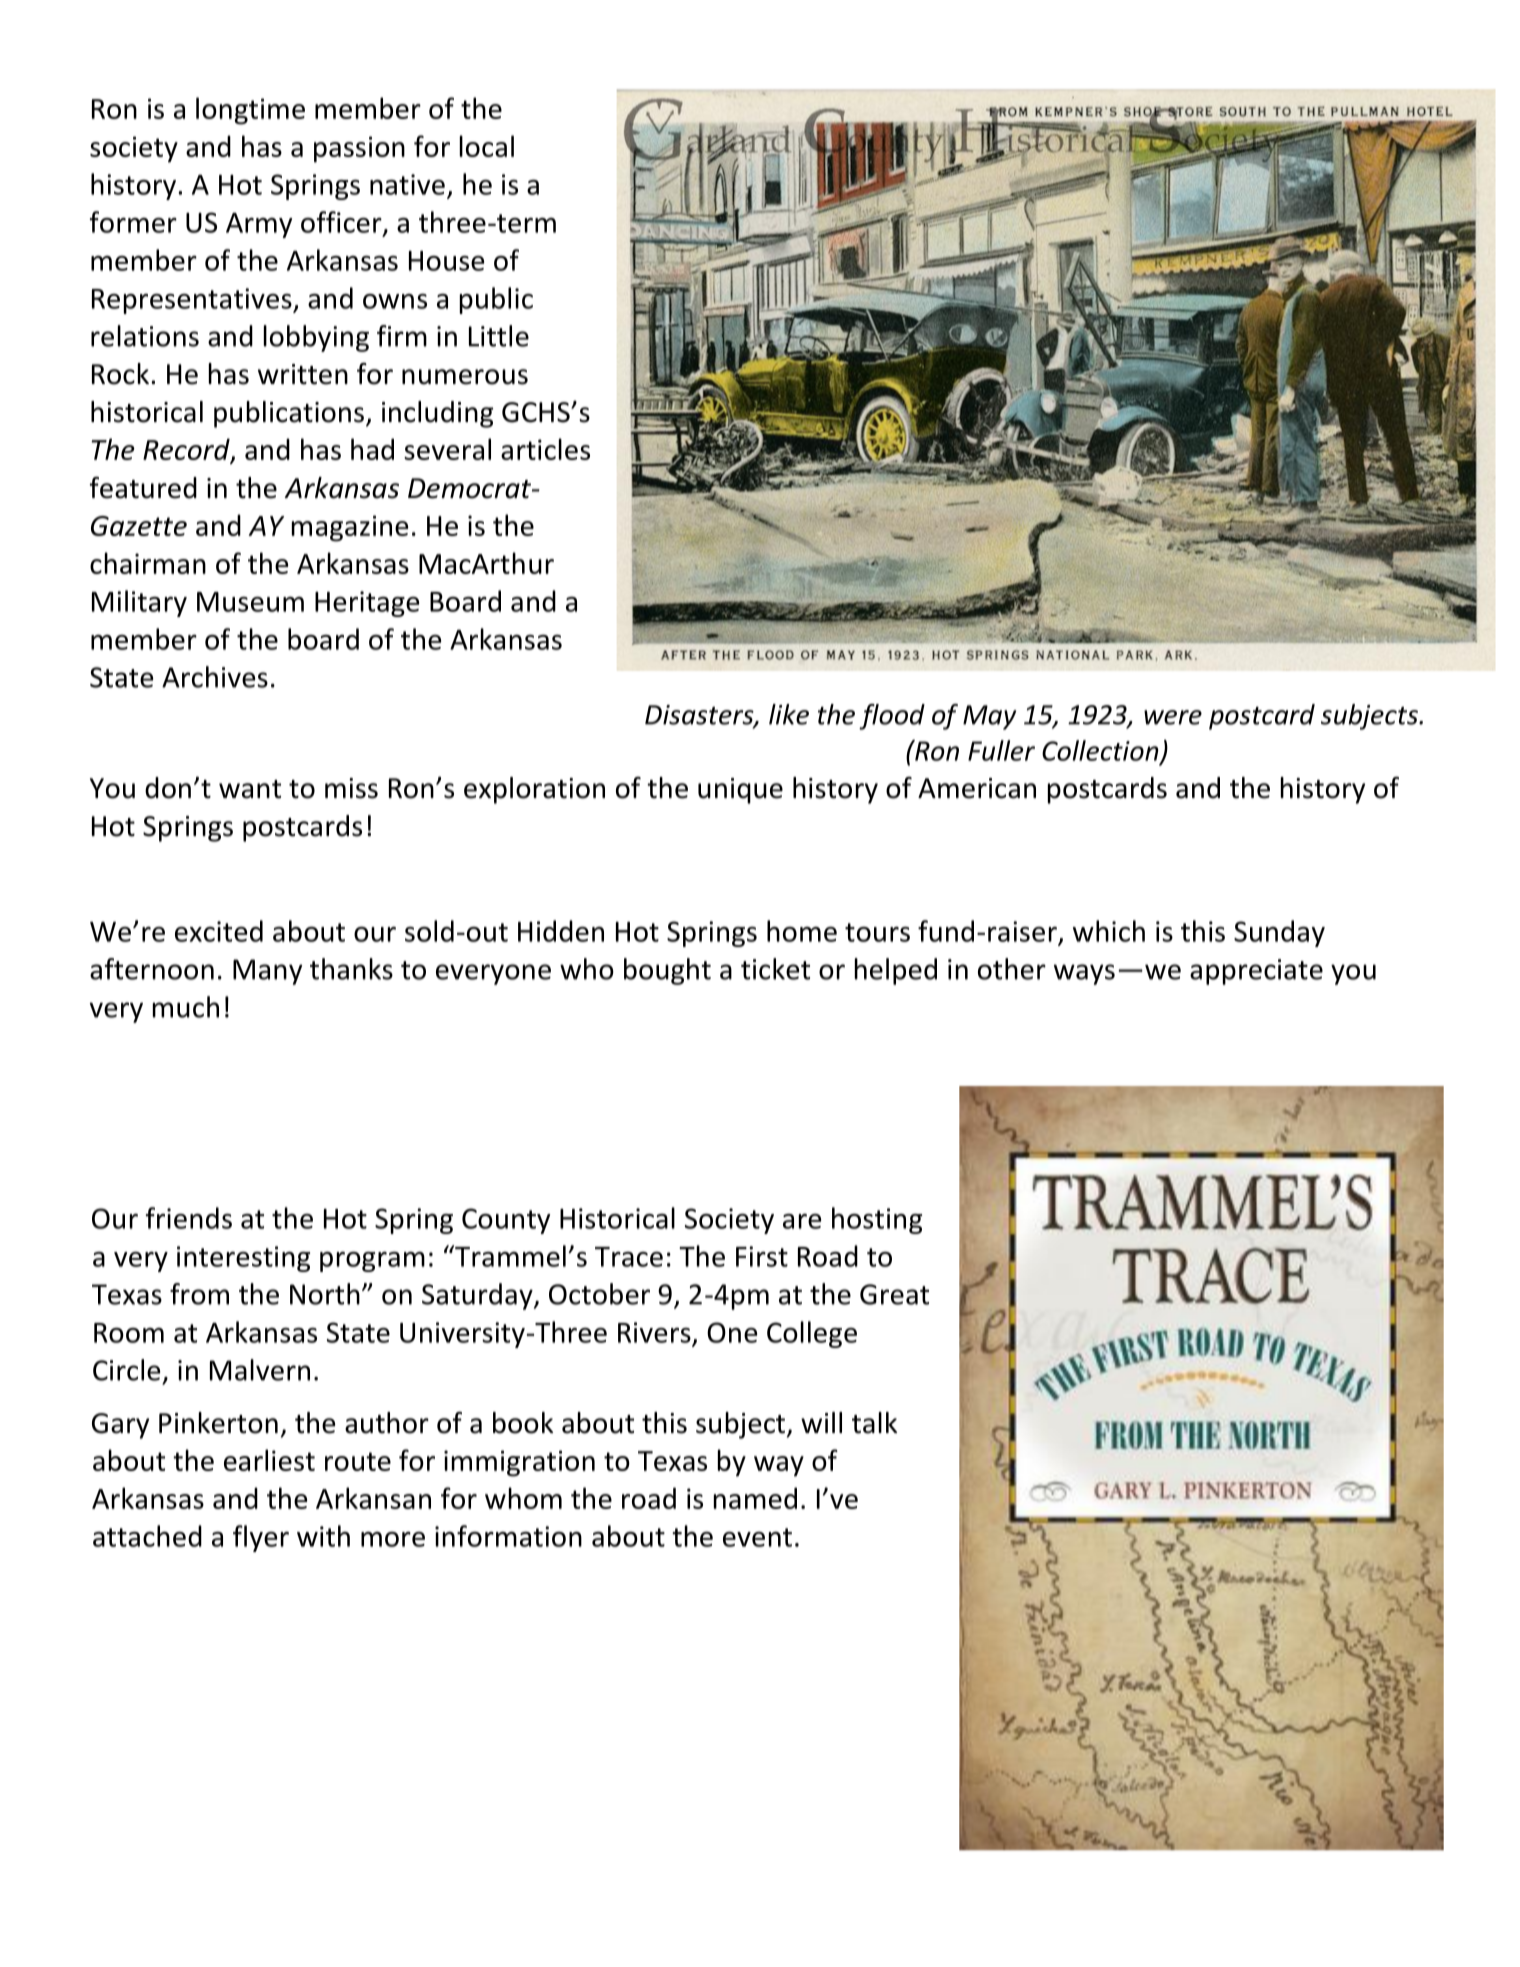 This screenshot has width=1520, height=1967. I want to click on articles, so click(545, 449).
